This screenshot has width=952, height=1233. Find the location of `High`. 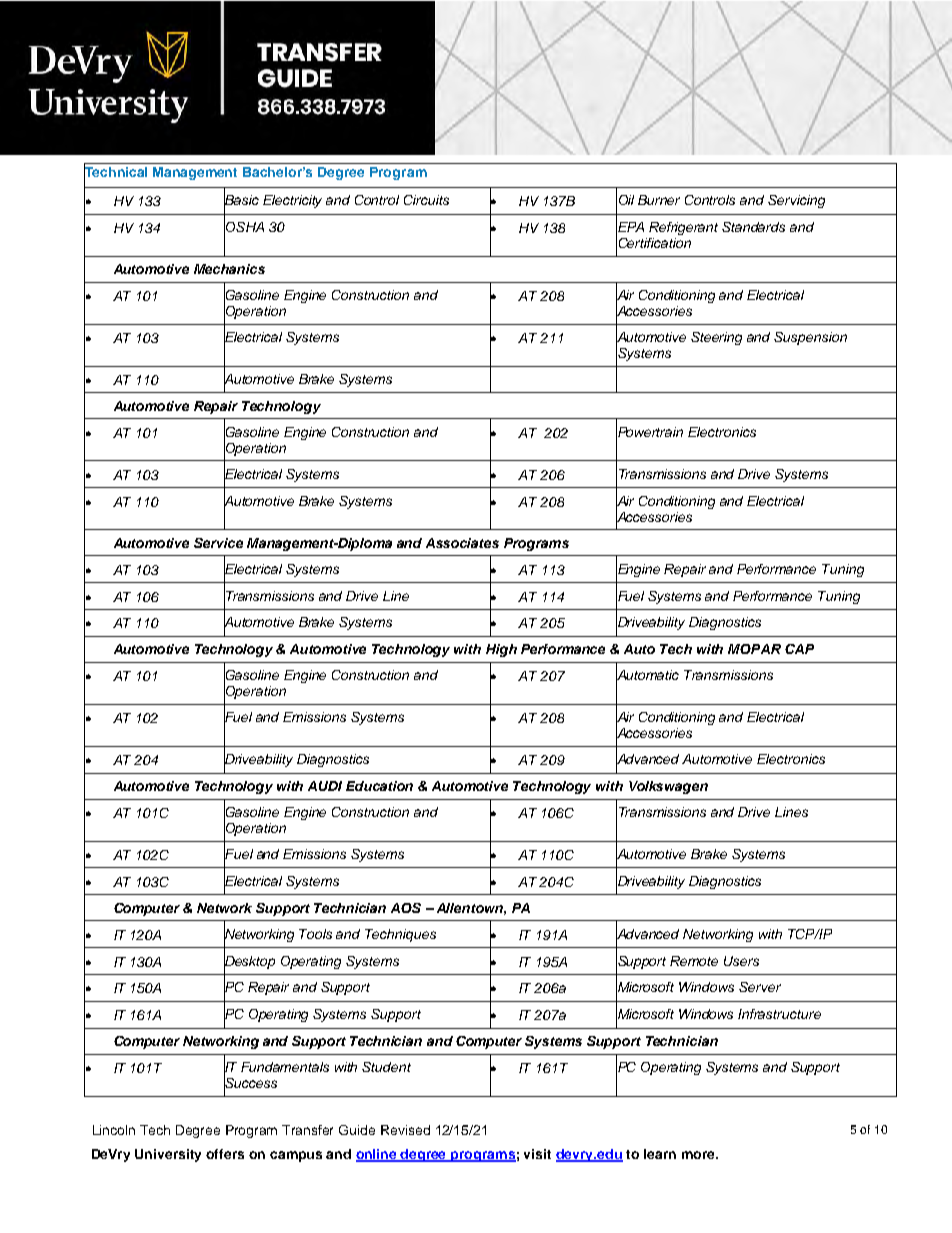

High is located at coordinates (501, 650).
